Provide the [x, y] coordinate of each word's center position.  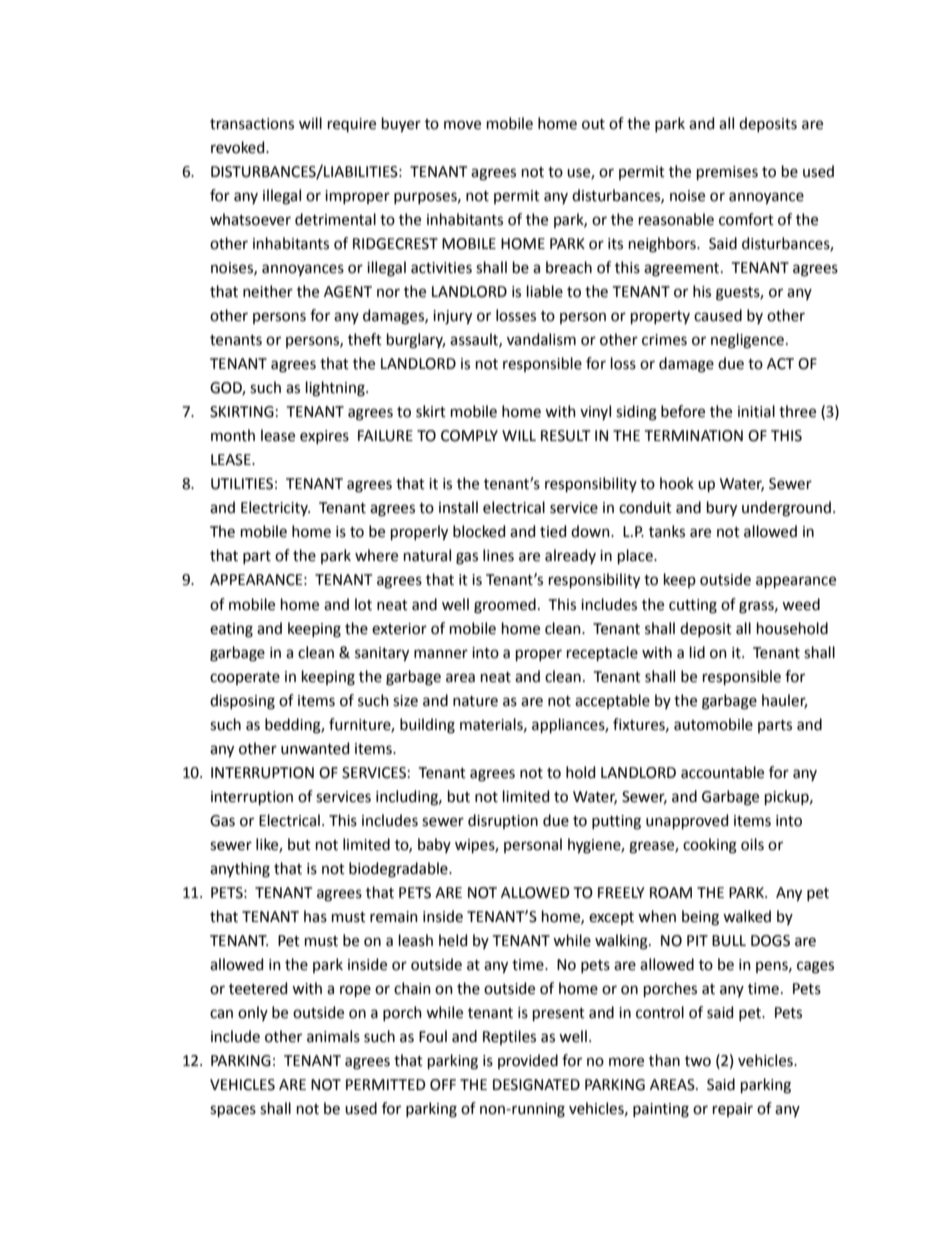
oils [752, 844]
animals [333, 1036]
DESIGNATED [536, 1085]
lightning [336, 389]
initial [756, 411]
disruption [503, 821]
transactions [252, 124]
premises [727, 173]
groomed [505, 606]
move [462, 125]
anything [240, 870]
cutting [693, 606]
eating [231, 630]
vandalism [541, 339]
